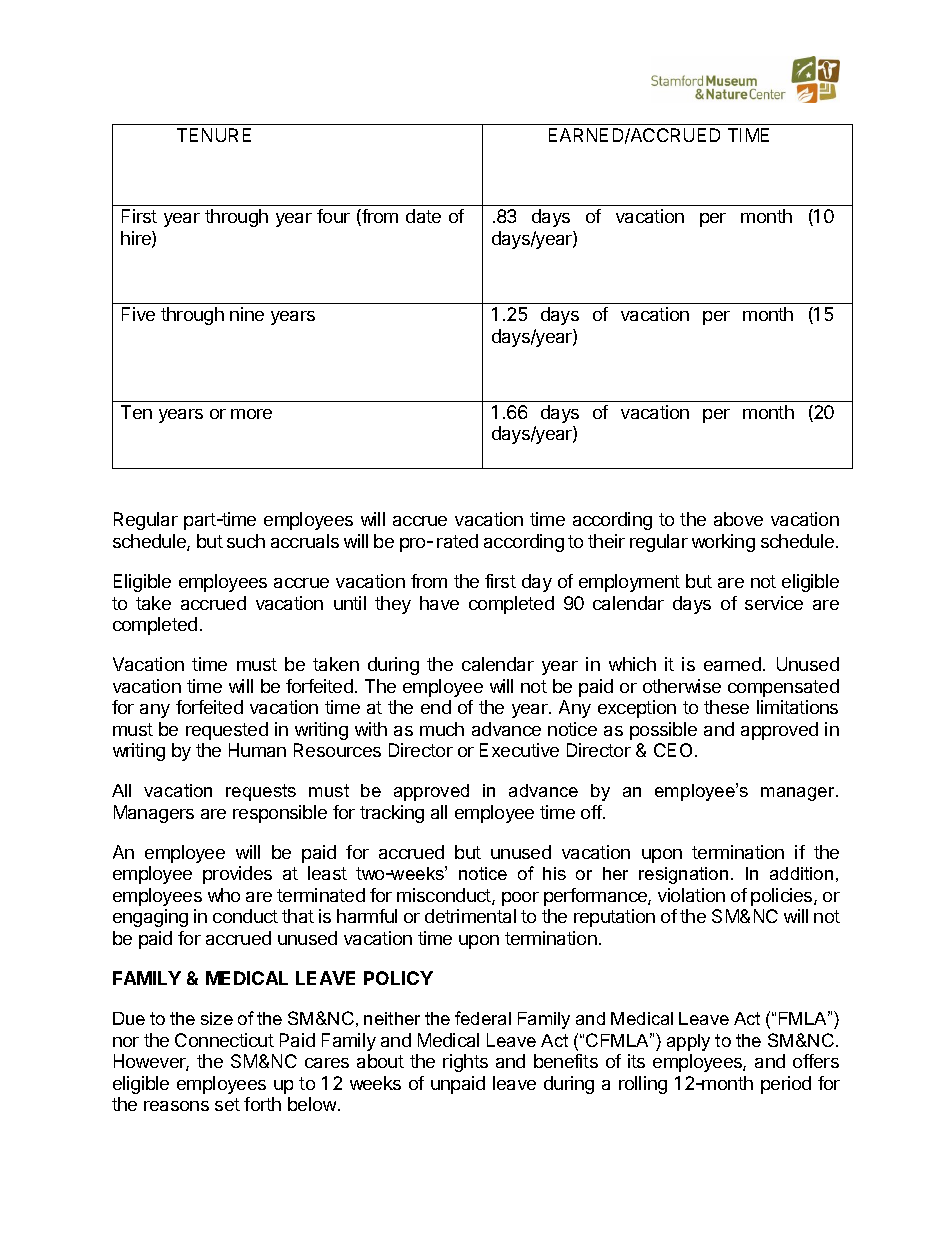  I want to click on TENURE, so click(214, 135).
